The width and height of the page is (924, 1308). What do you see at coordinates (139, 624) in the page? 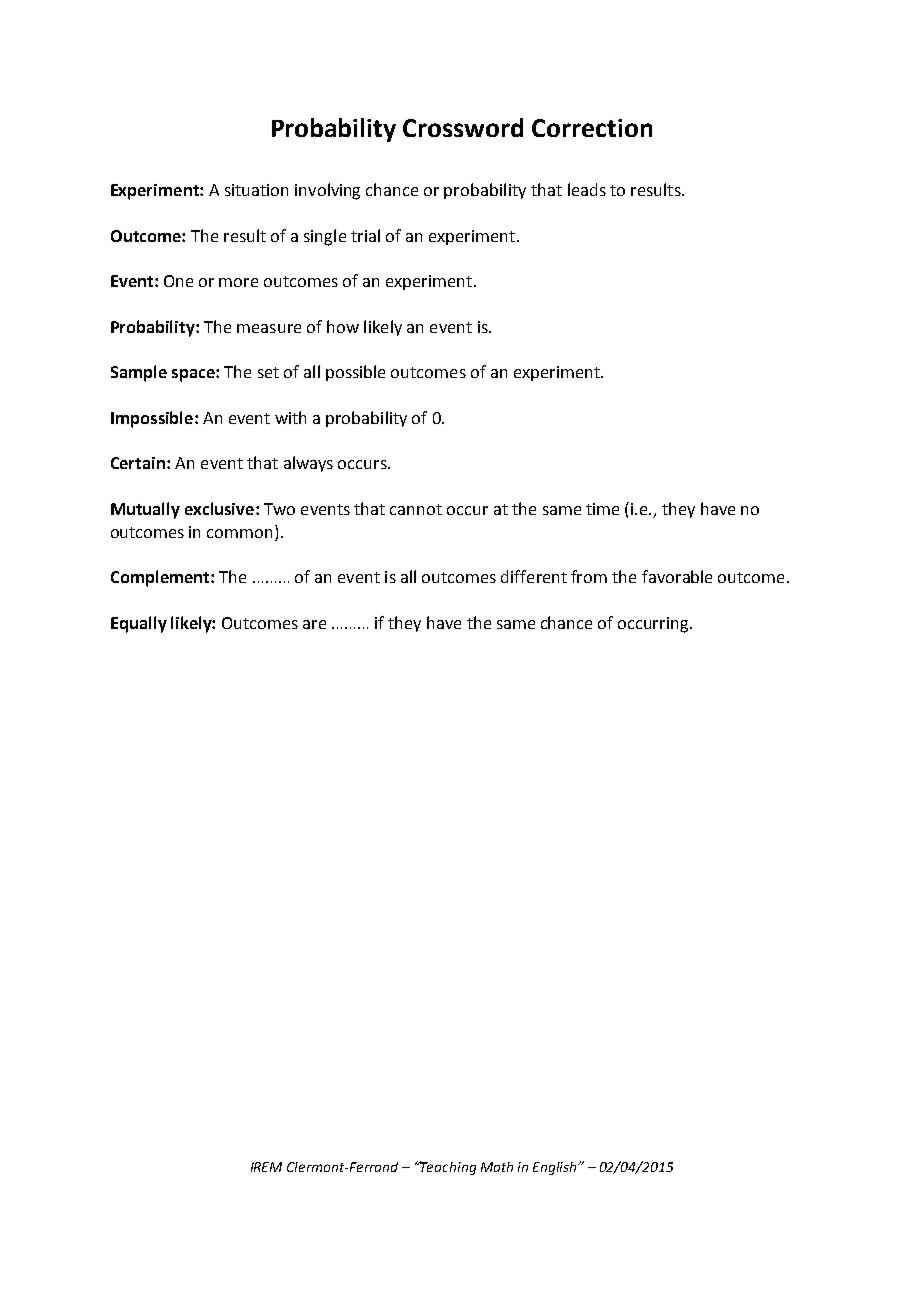
I see `Equally` at bounding box center [139, 624].
